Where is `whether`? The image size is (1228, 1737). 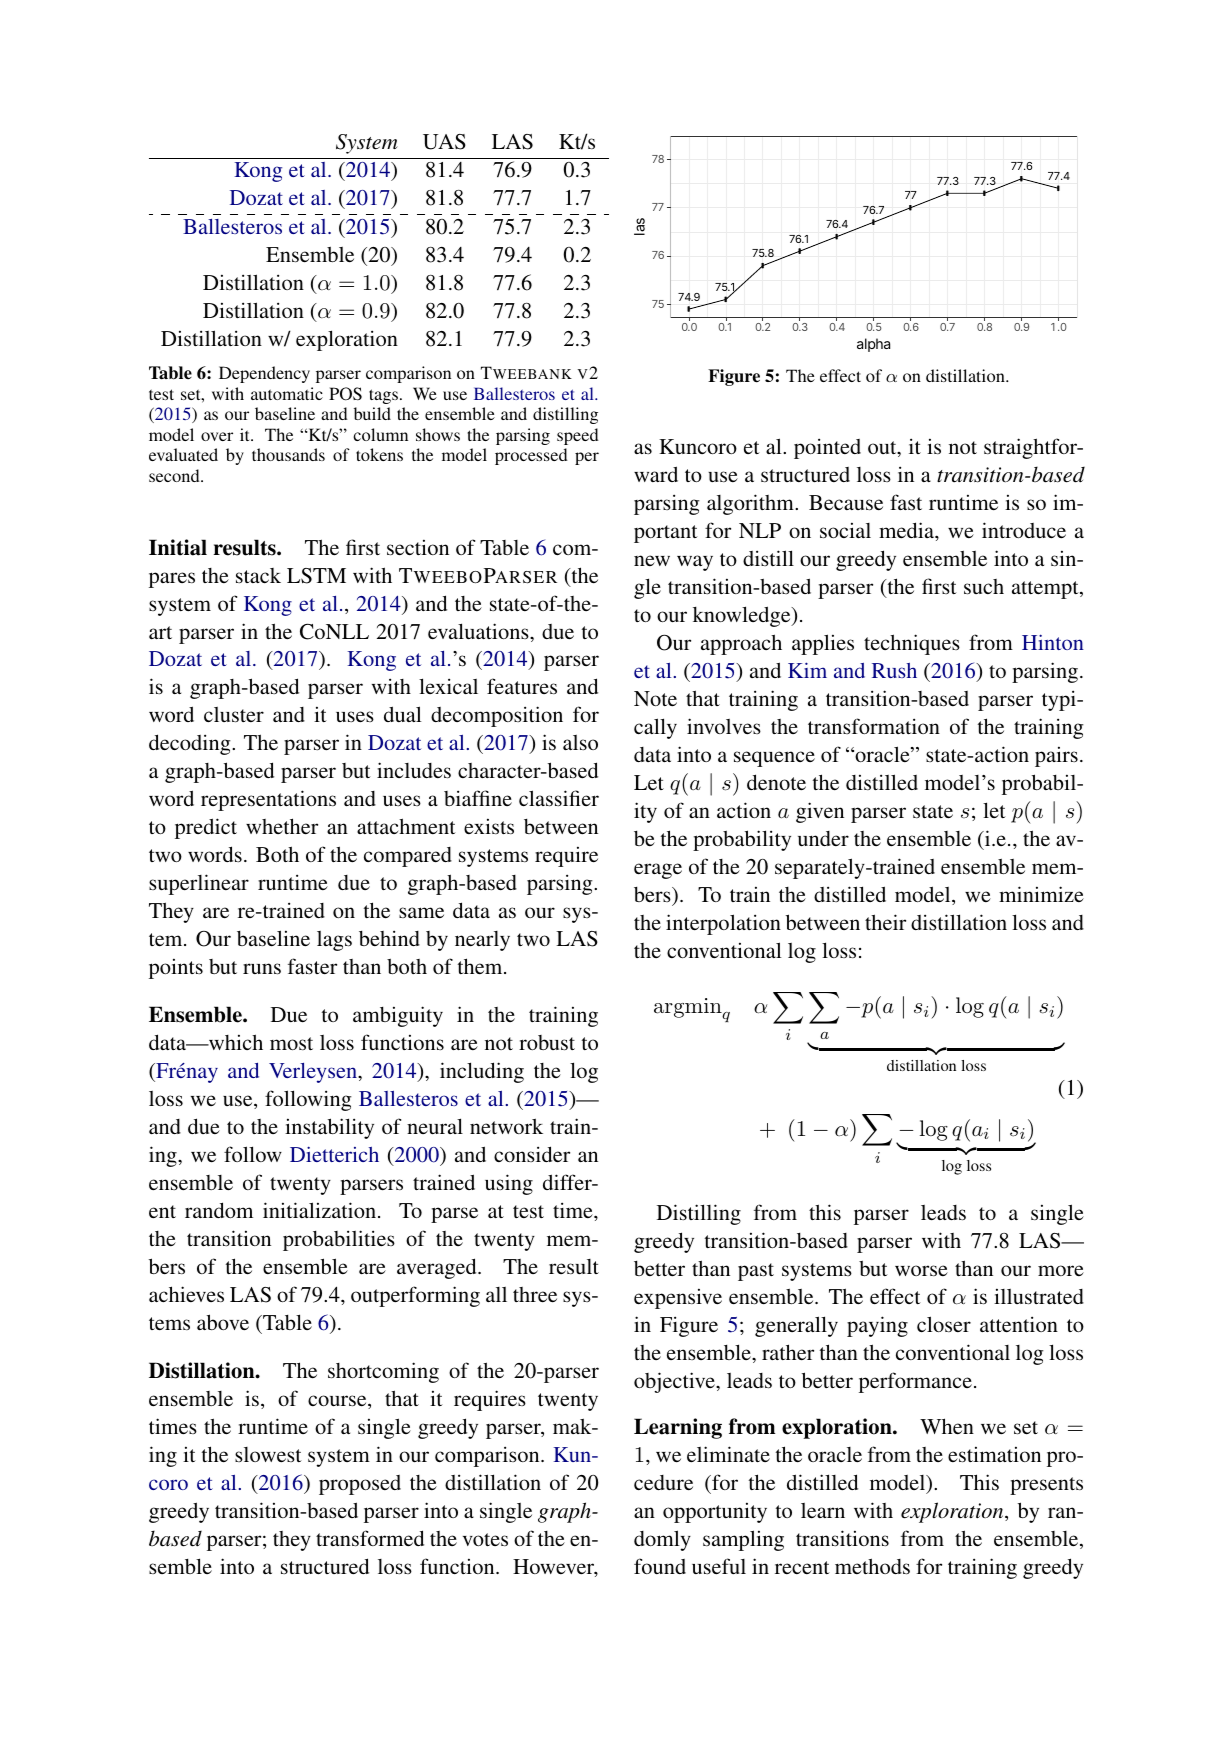 whether is located at coordinates (282, 826).
